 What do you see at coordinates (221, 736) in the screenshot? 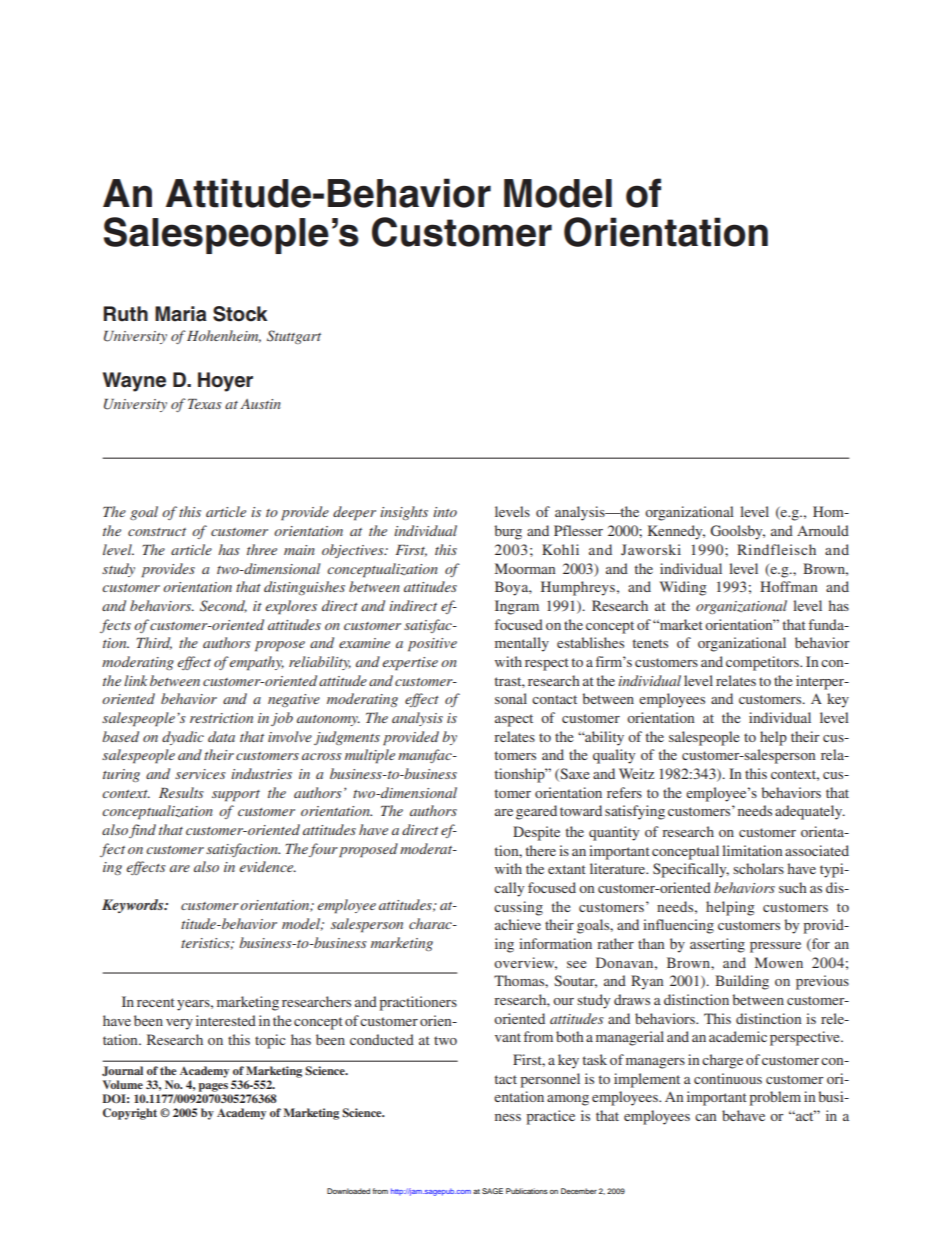
I see `data` at bounding box center [221, 736].
